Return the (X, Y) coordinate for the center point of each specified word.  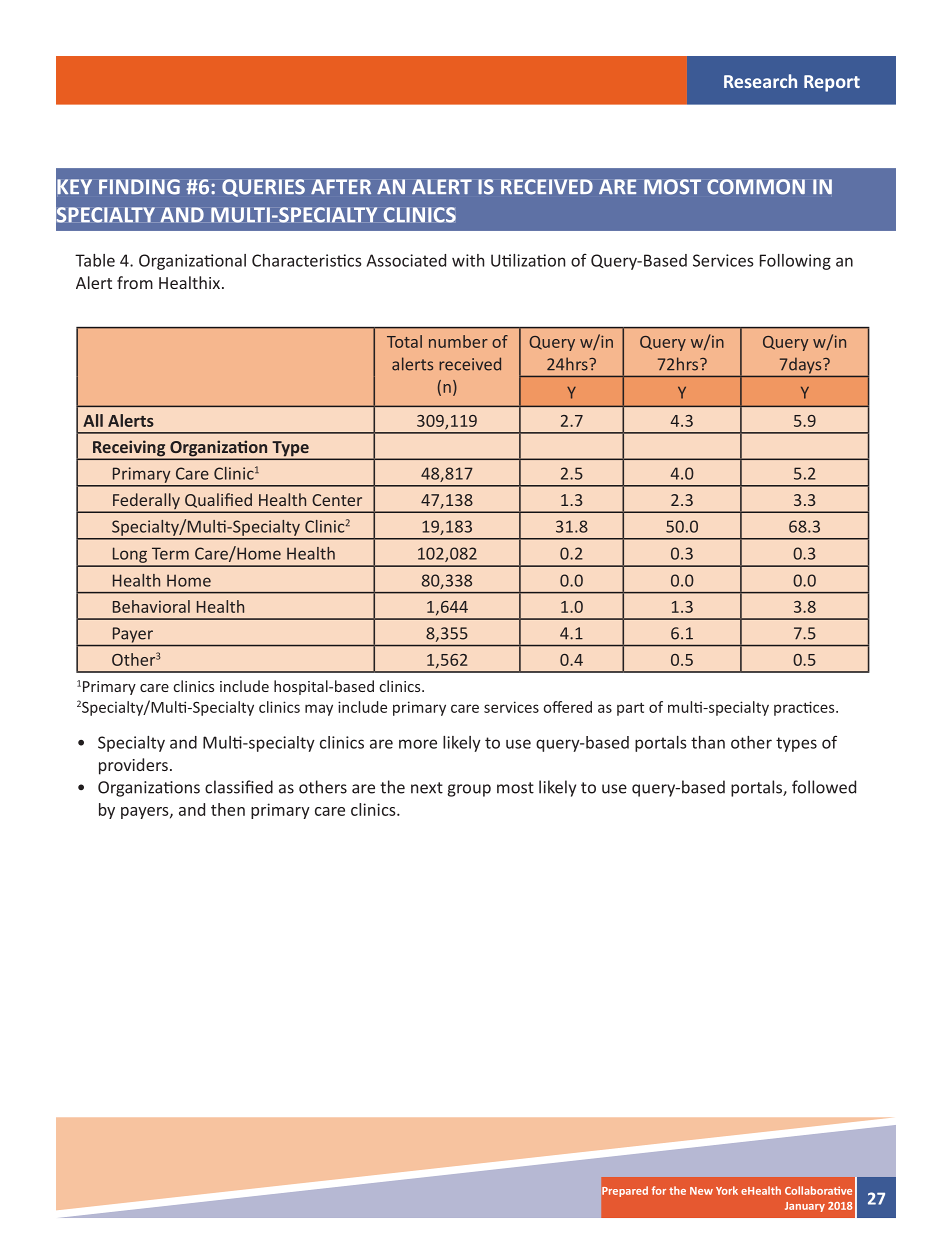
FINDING (139, 187)
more (418, 744)
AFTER (341, 186)
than (708, 742)
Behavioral (151, 606)
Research (760, 81)
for (659, 1190)
